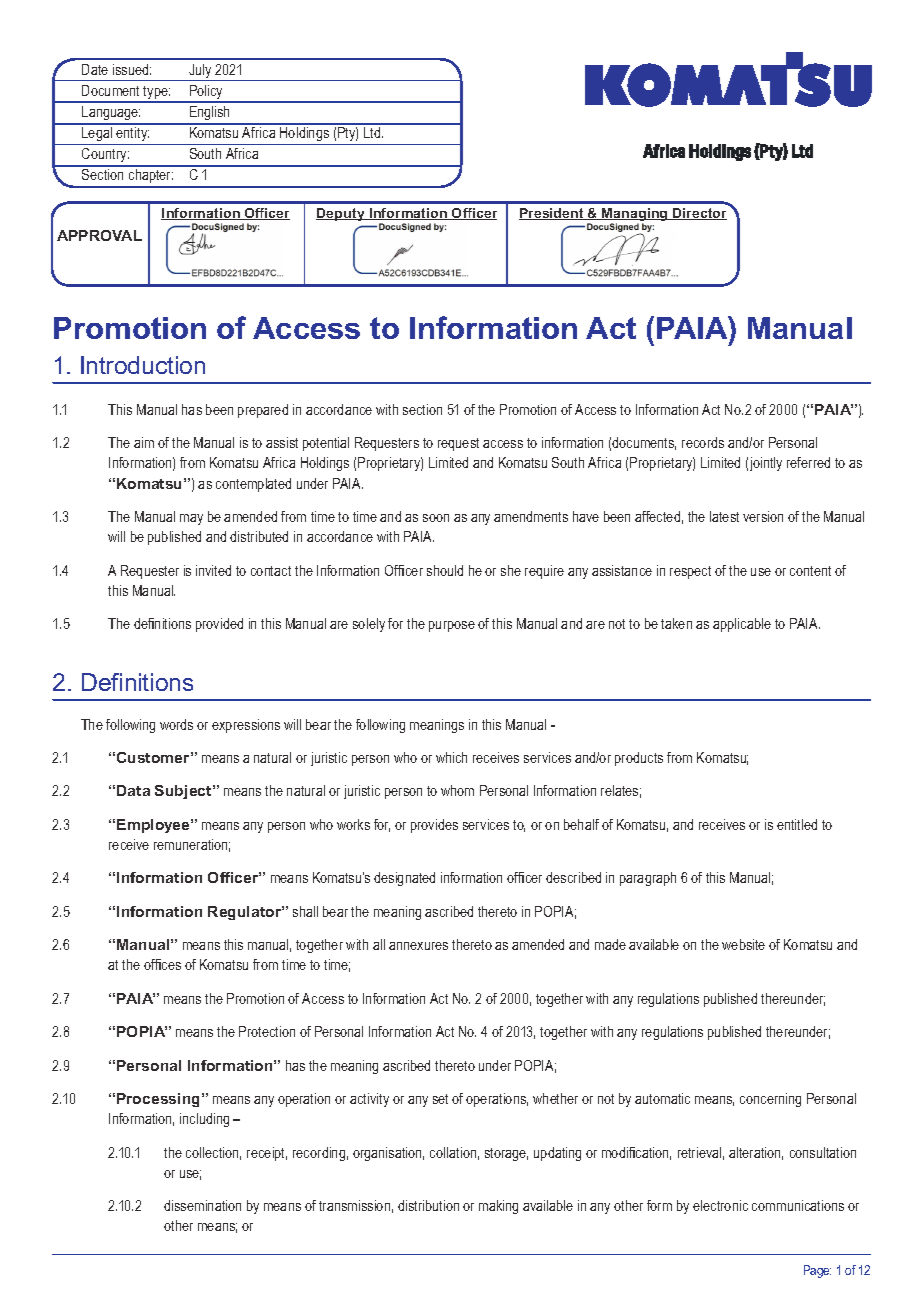  Describe the element at coordinates (191, 519) in the page. I see `may` at that location.
